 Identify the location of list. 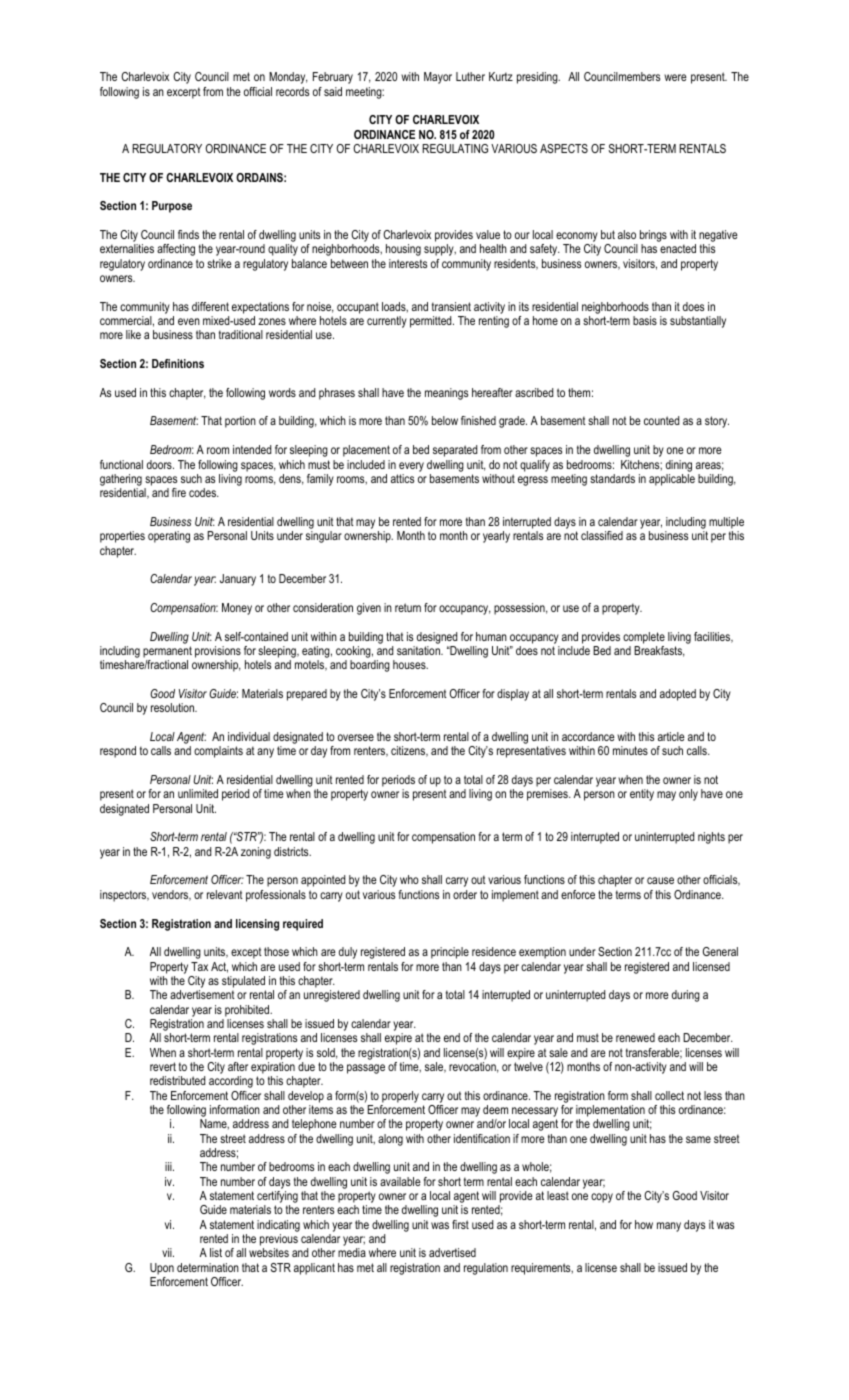
(216, 1252).
